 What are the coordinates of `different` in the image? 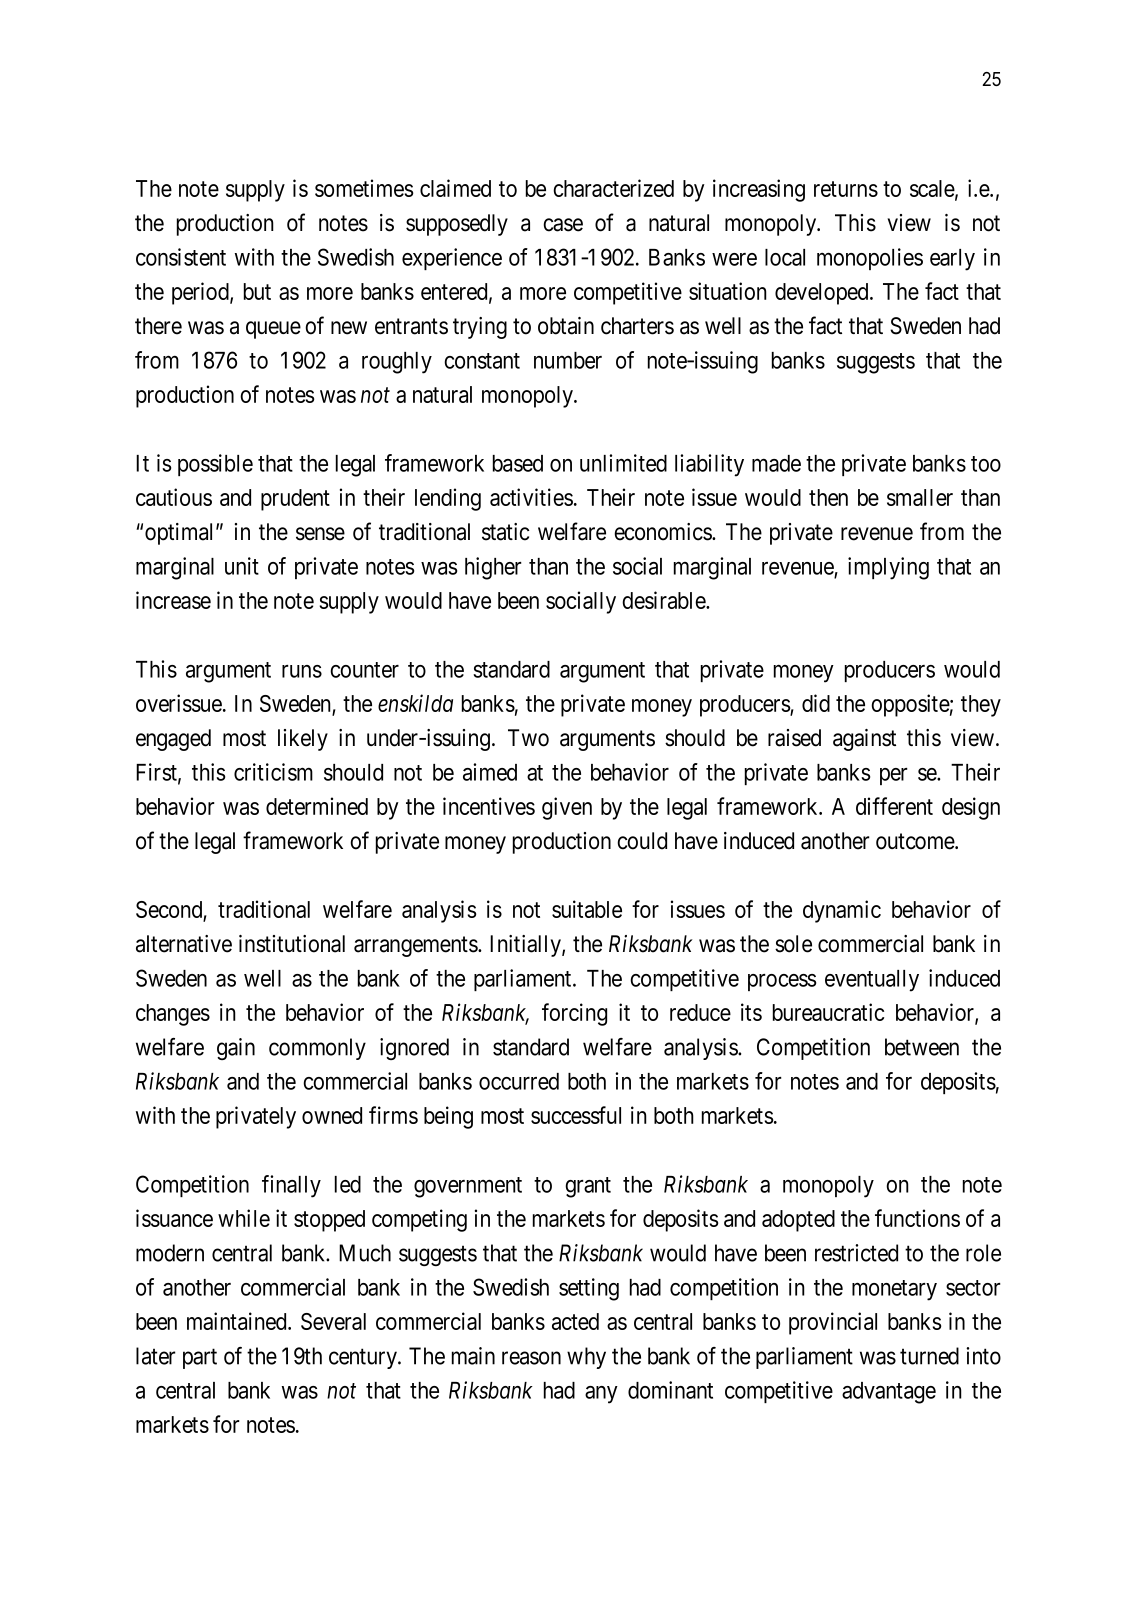 It's located at (894, 806).
